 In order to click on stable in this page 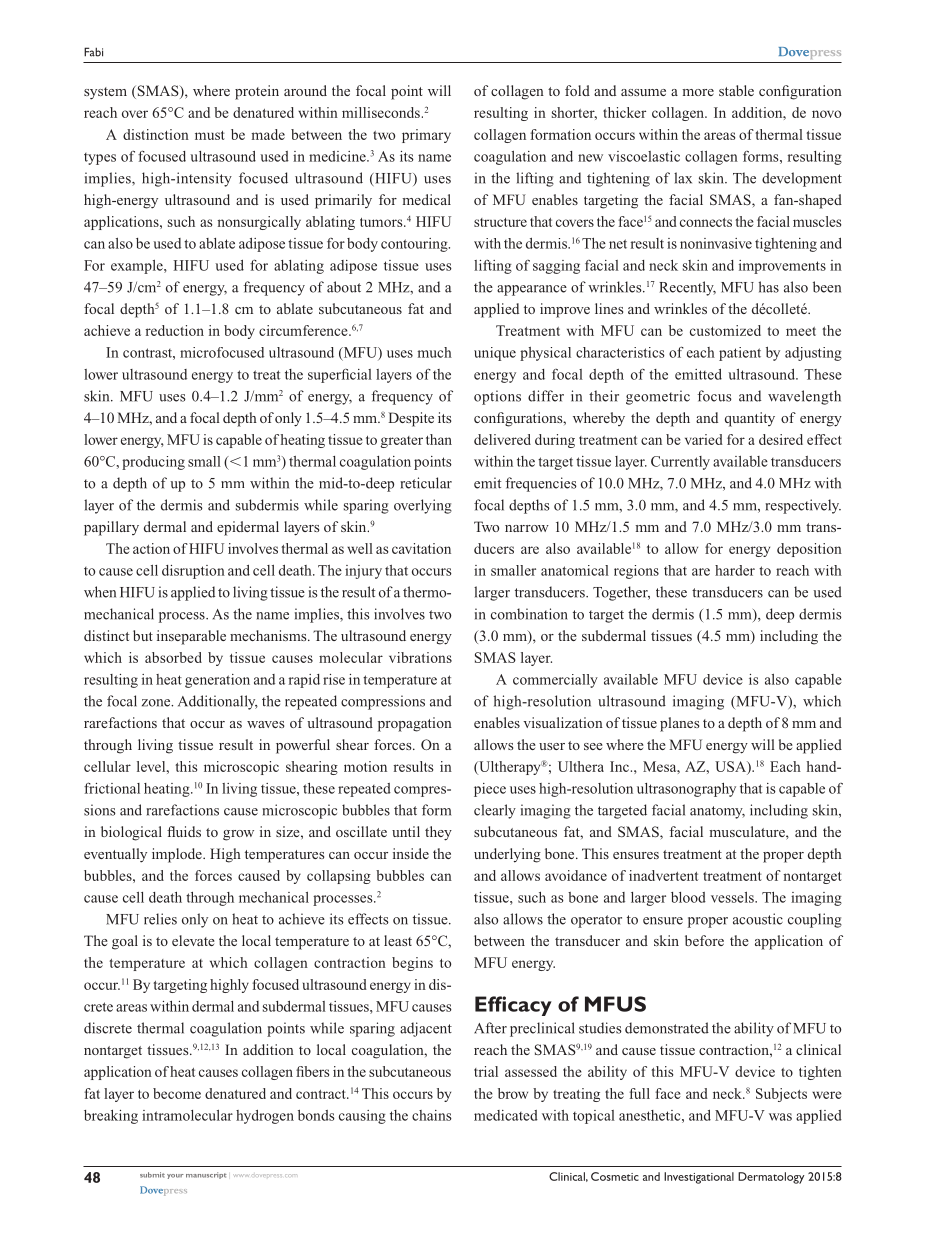, I will do `click(736, 90)`.
